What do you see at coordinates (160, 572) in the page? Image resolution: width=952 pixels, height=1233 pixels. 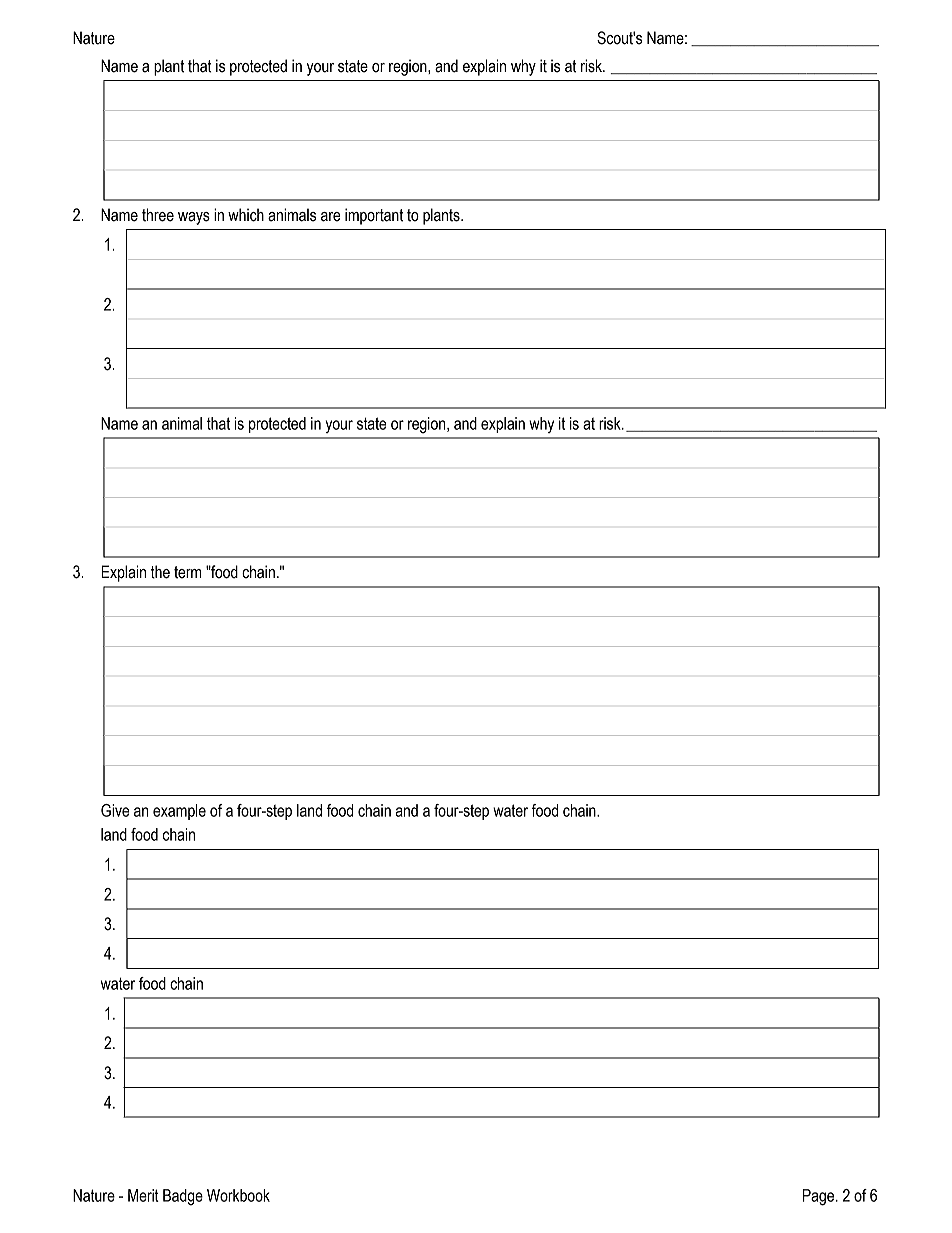 I see `the` at bounding box center [160, 572].
